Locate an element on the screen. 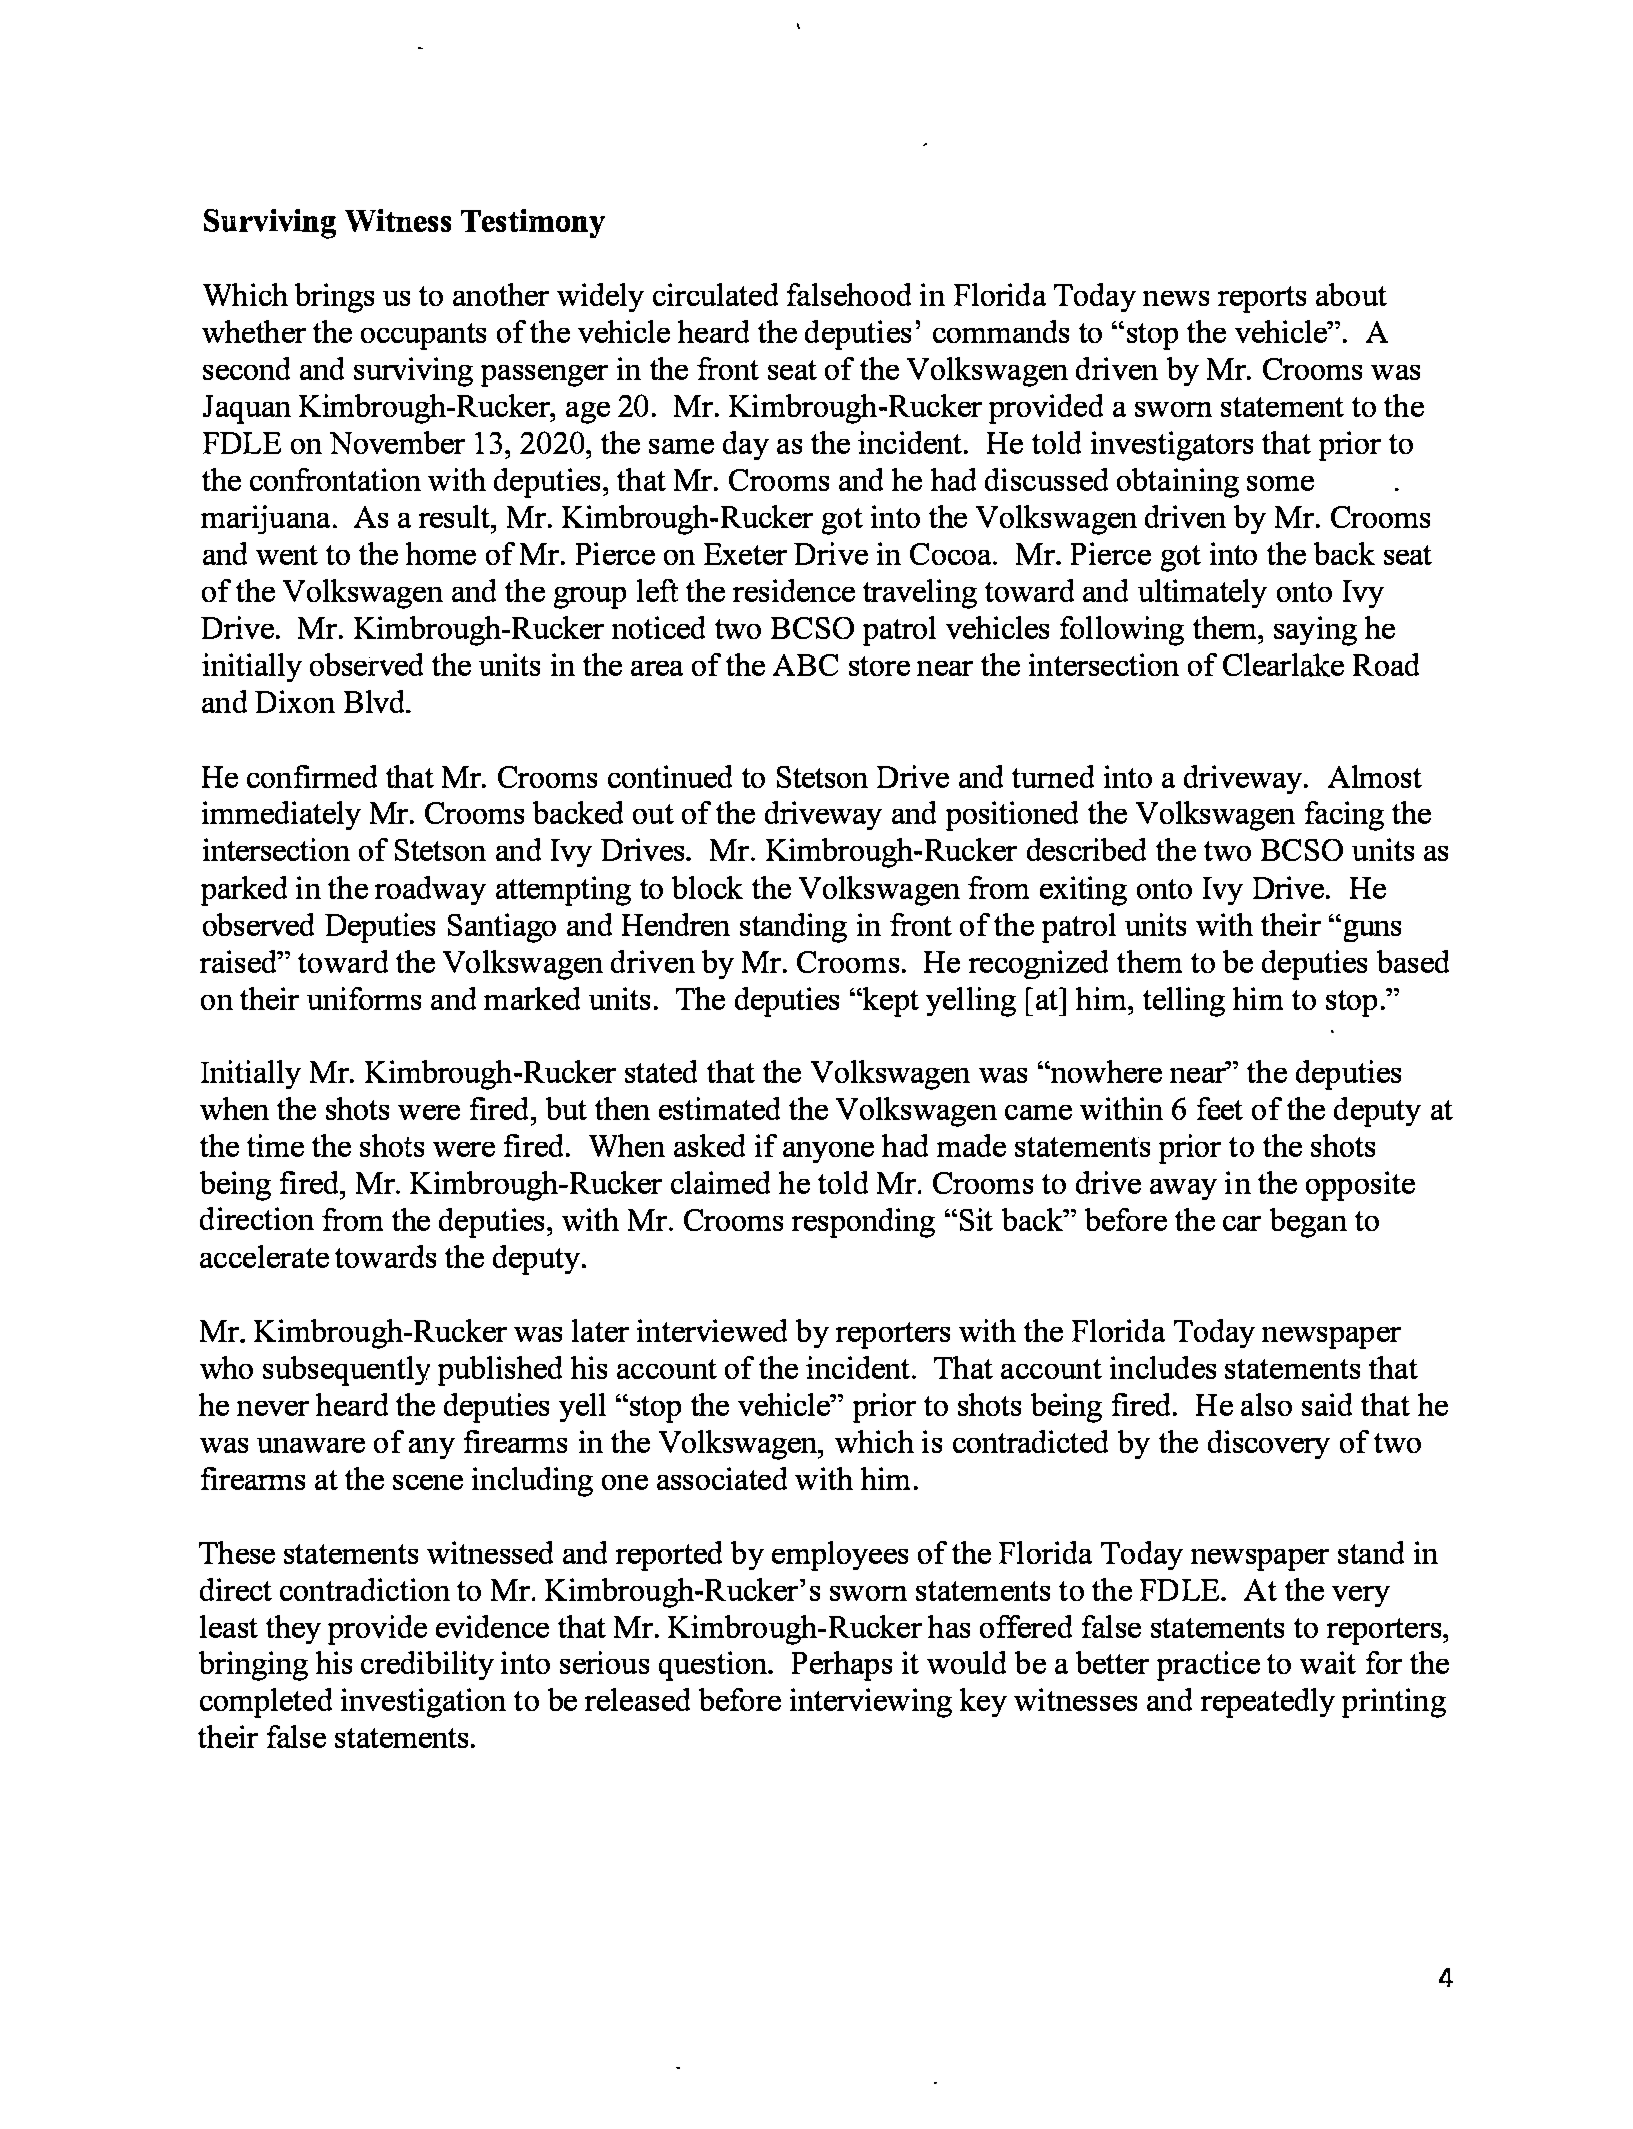 This screenshot has height=2129, width=1633. credibility is located at coordinates (427, 1665).
